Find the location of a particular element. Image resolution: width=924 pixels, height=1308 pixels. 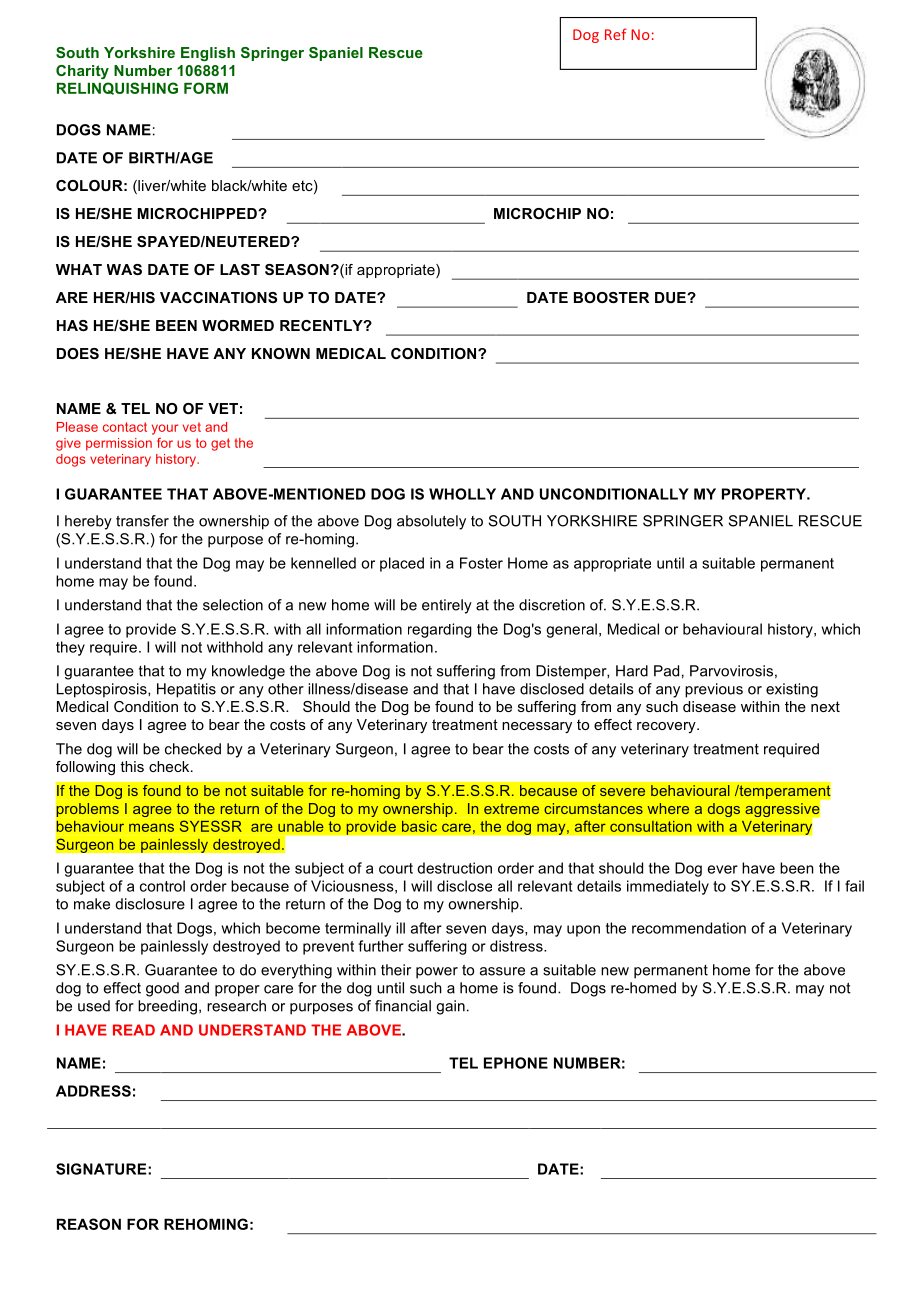

disclosure is located at coordinates (150, 904).
